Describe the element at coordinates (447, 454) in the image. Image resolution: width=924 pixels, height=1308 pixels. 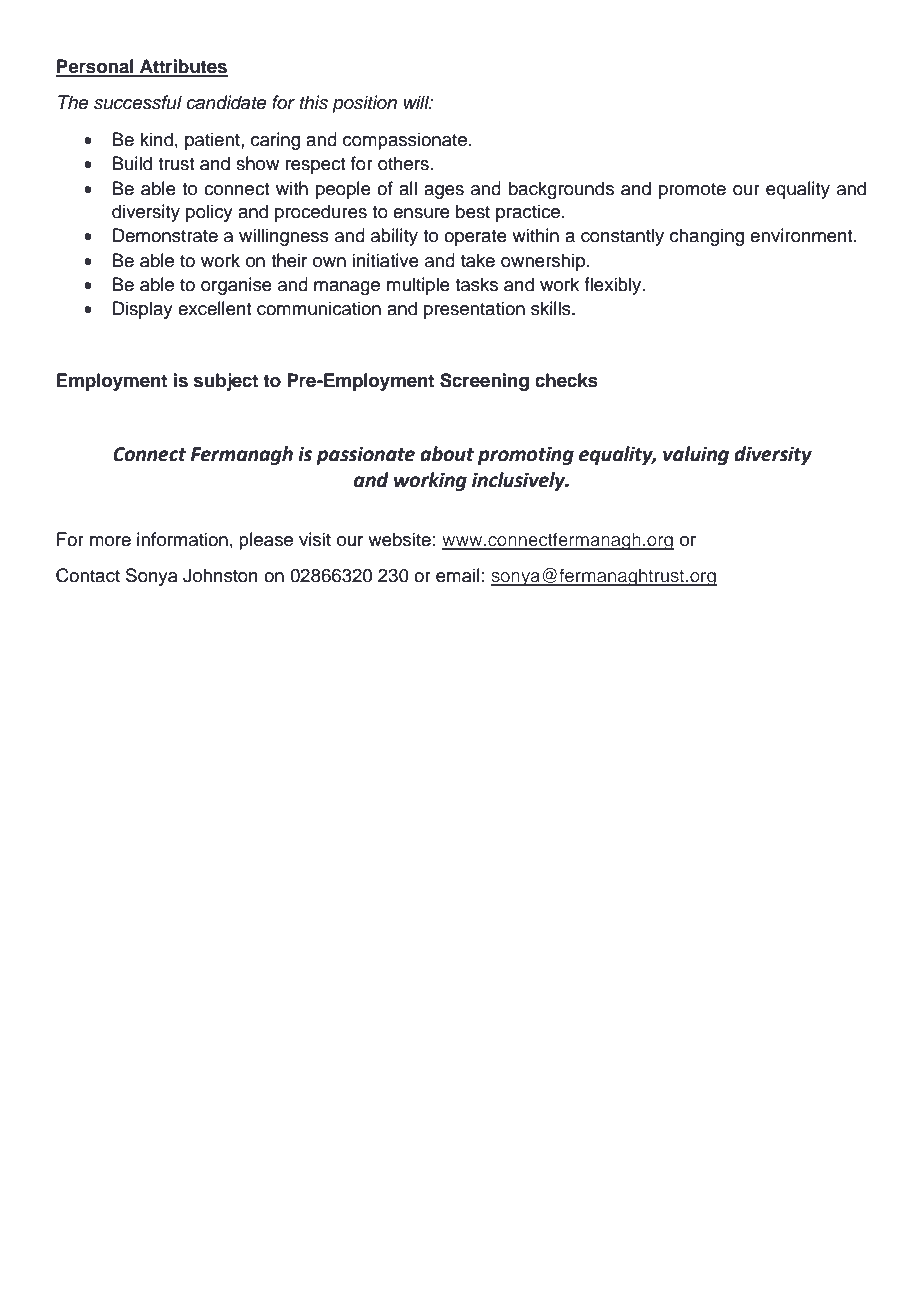
I see `about` at that location.
